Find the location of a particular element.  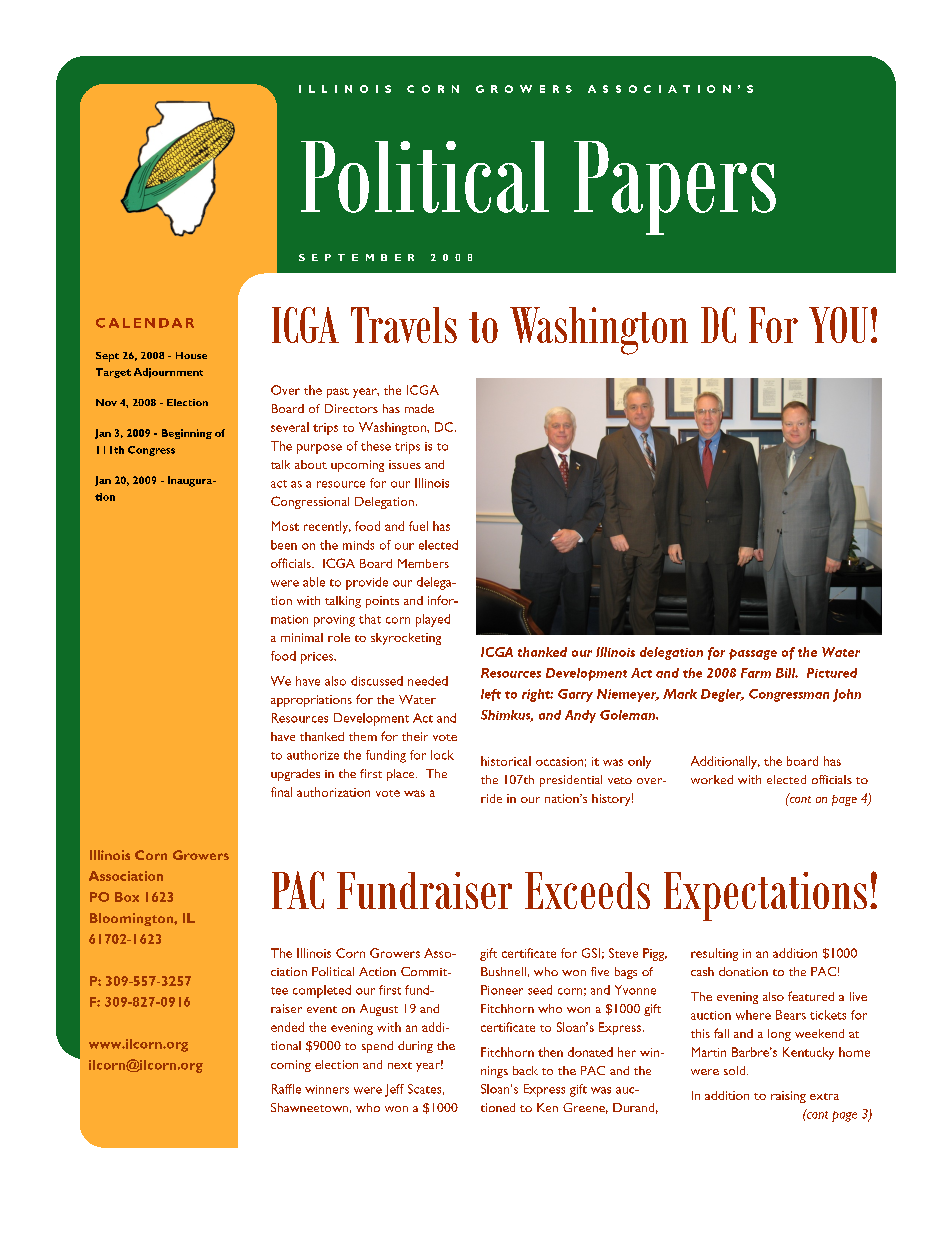

House is located at coordinates (191, 355).
